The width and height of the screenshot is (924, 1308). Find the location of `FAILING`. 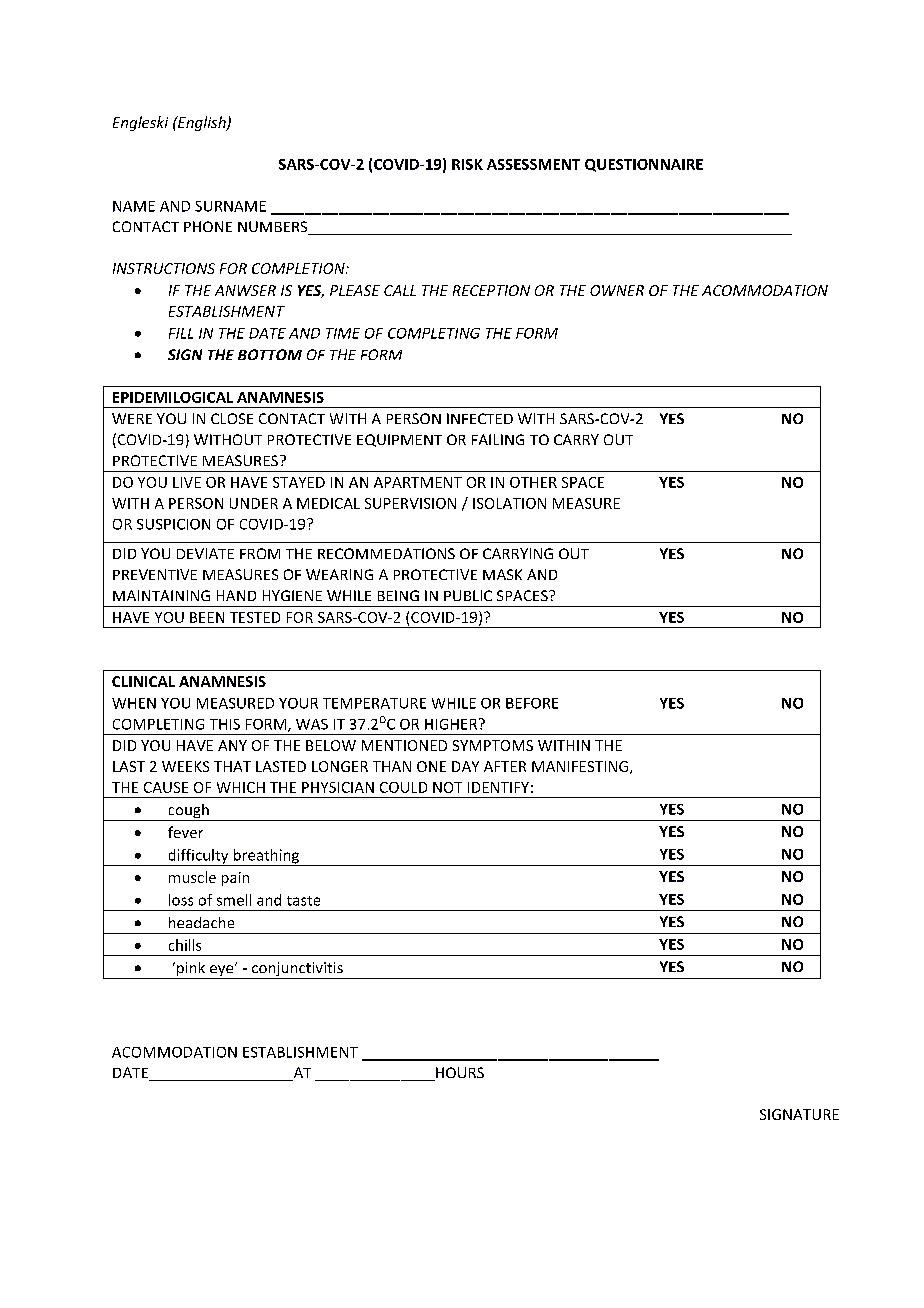

FAILING is located at coordinates (498, 439).
